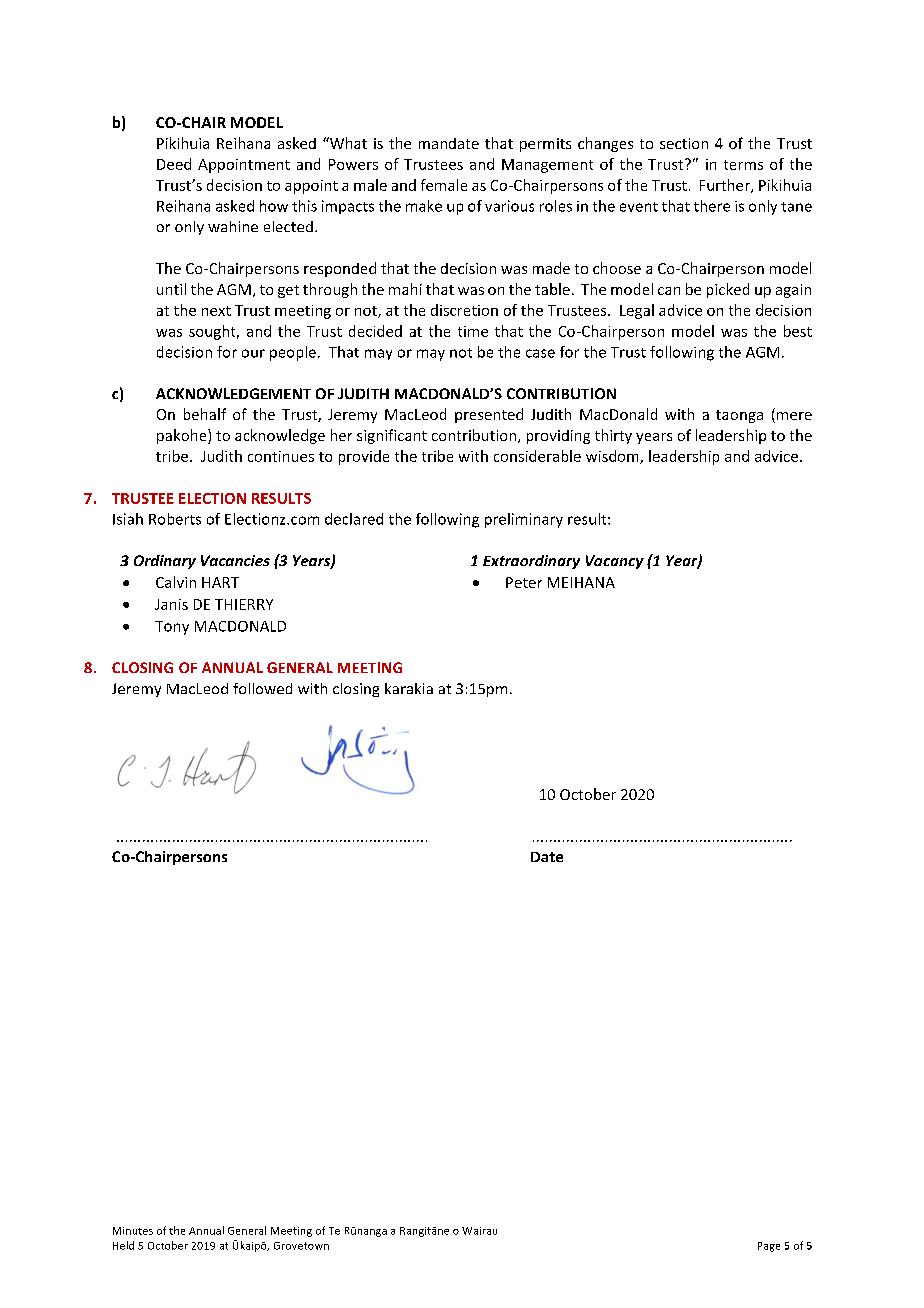  What do you see at coordinates (424, 206) in the image?
I see `make` at bounding box center [424, 206].
